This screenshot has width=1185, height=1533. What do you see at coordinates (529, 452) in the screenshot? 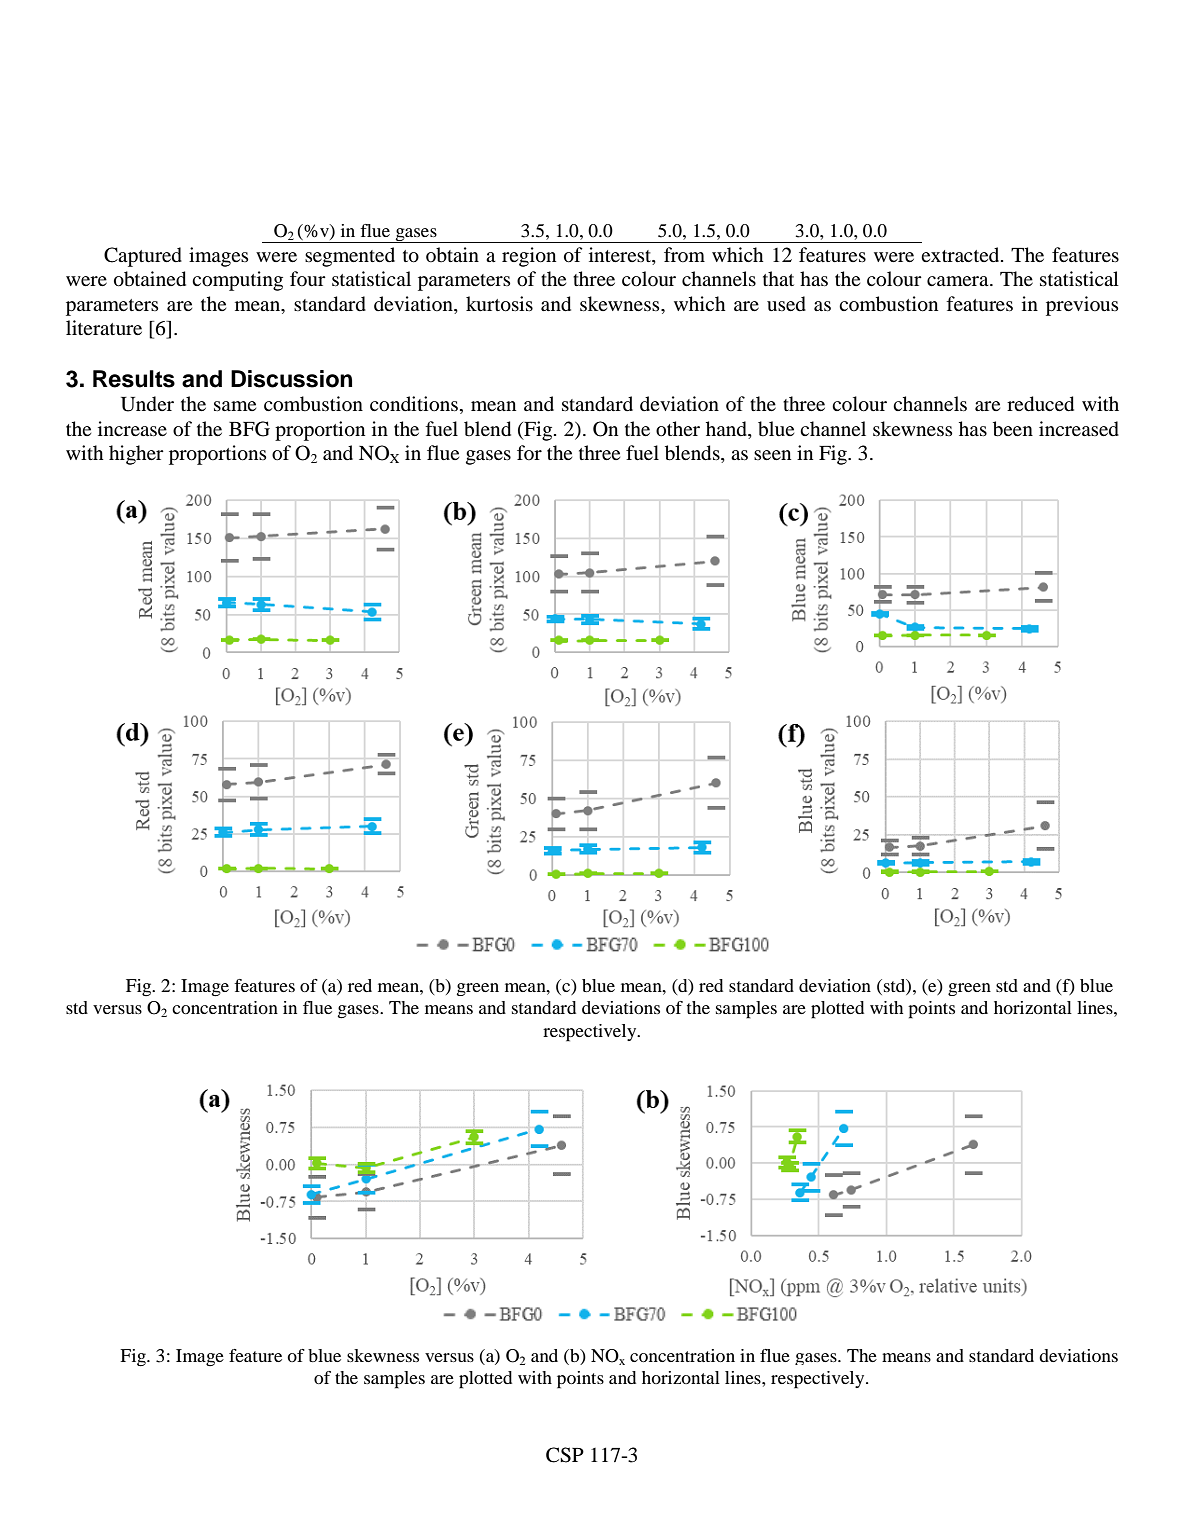
I see `for` at bounding box center [529, 452].
